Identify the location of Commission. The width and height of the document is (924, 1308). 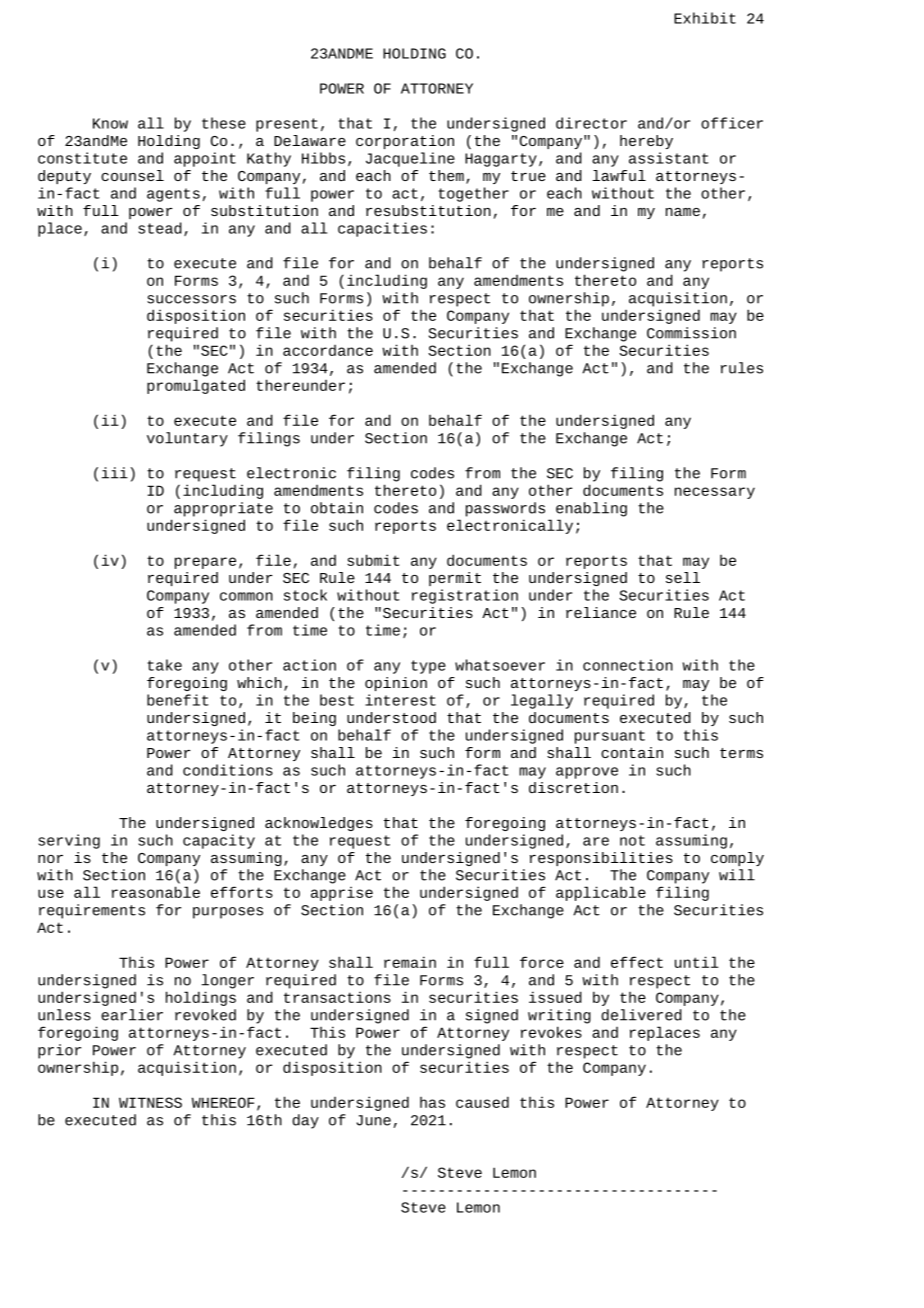
(691, 333).
